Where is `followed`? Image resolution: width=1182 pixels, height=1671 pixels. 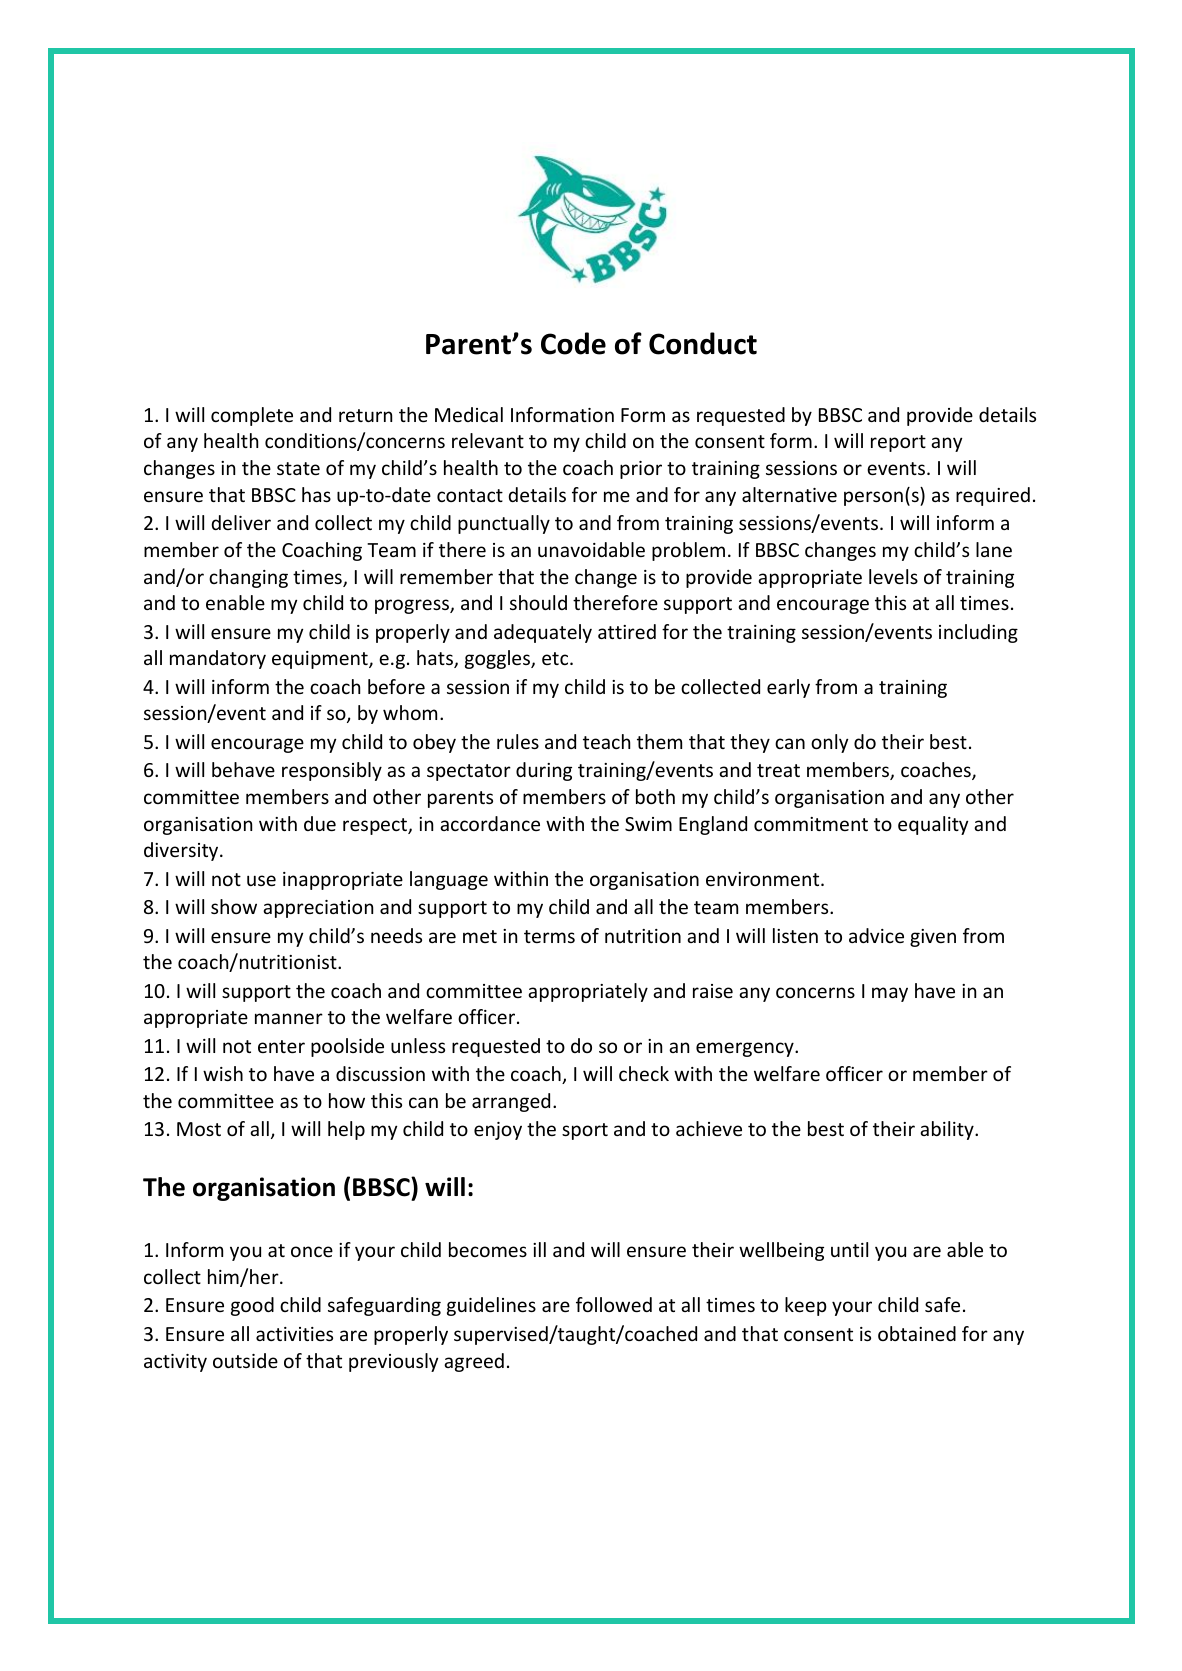
followed is located at coordinates (614, 1304).
